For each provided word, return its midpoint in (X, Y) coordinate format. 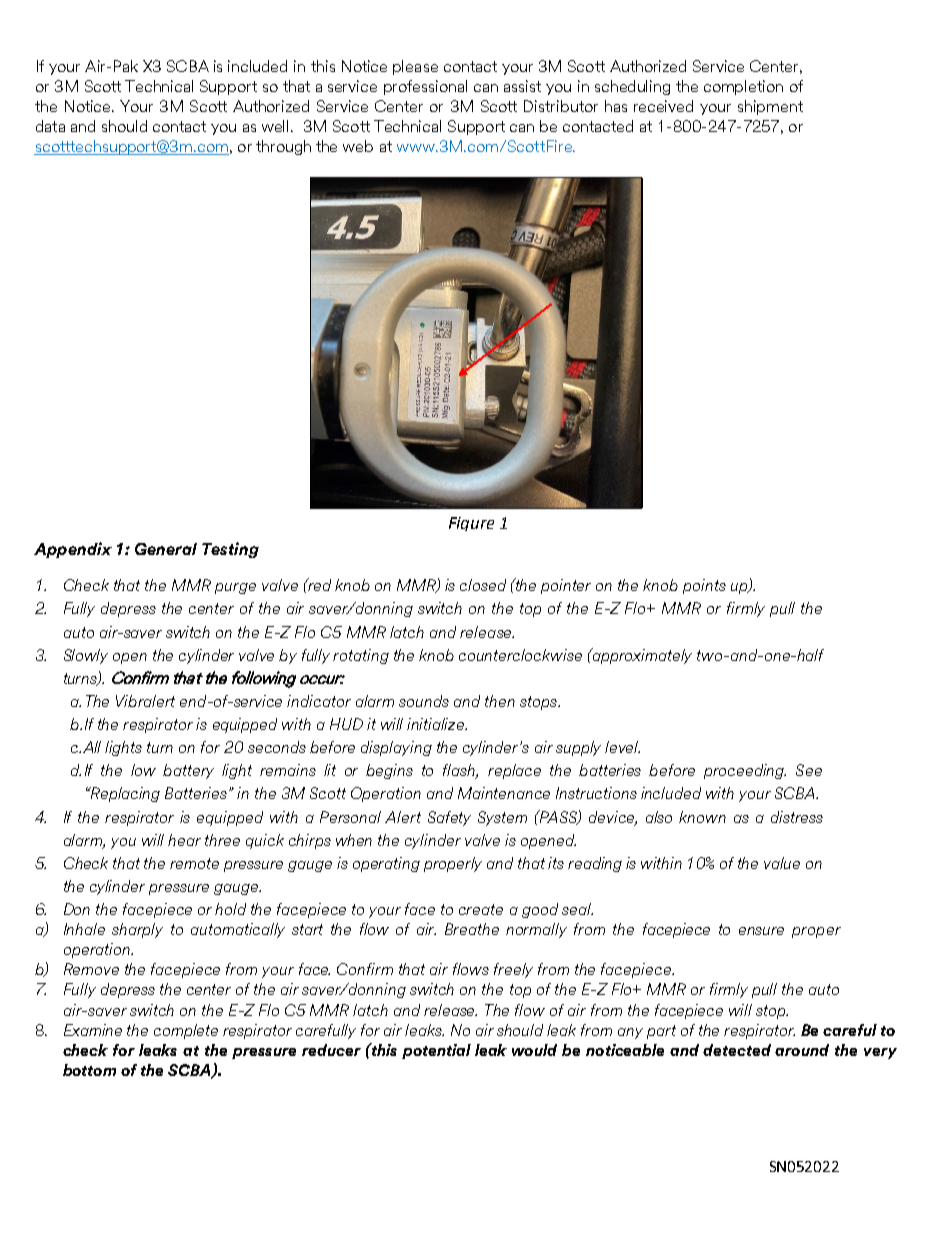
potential (436, 1051)
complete (186, 1031)
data (50, 126)
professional (425, 87)
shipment (770, 107)
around (802, 1050)
